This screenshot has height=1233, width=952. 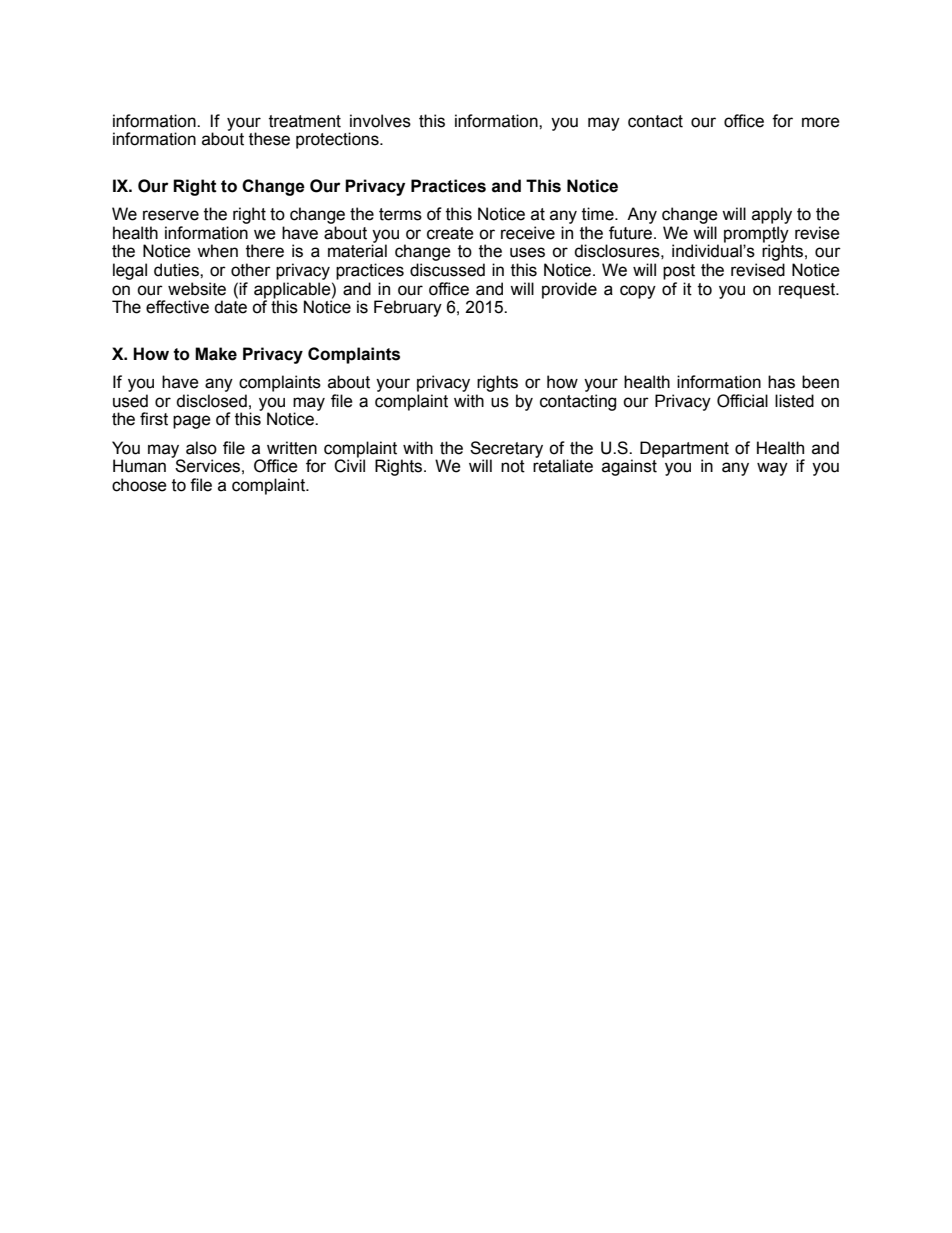 What do you see at coordinates (230, 307) in the screenshot?
I see `date` at bounding box center [230, 307].
